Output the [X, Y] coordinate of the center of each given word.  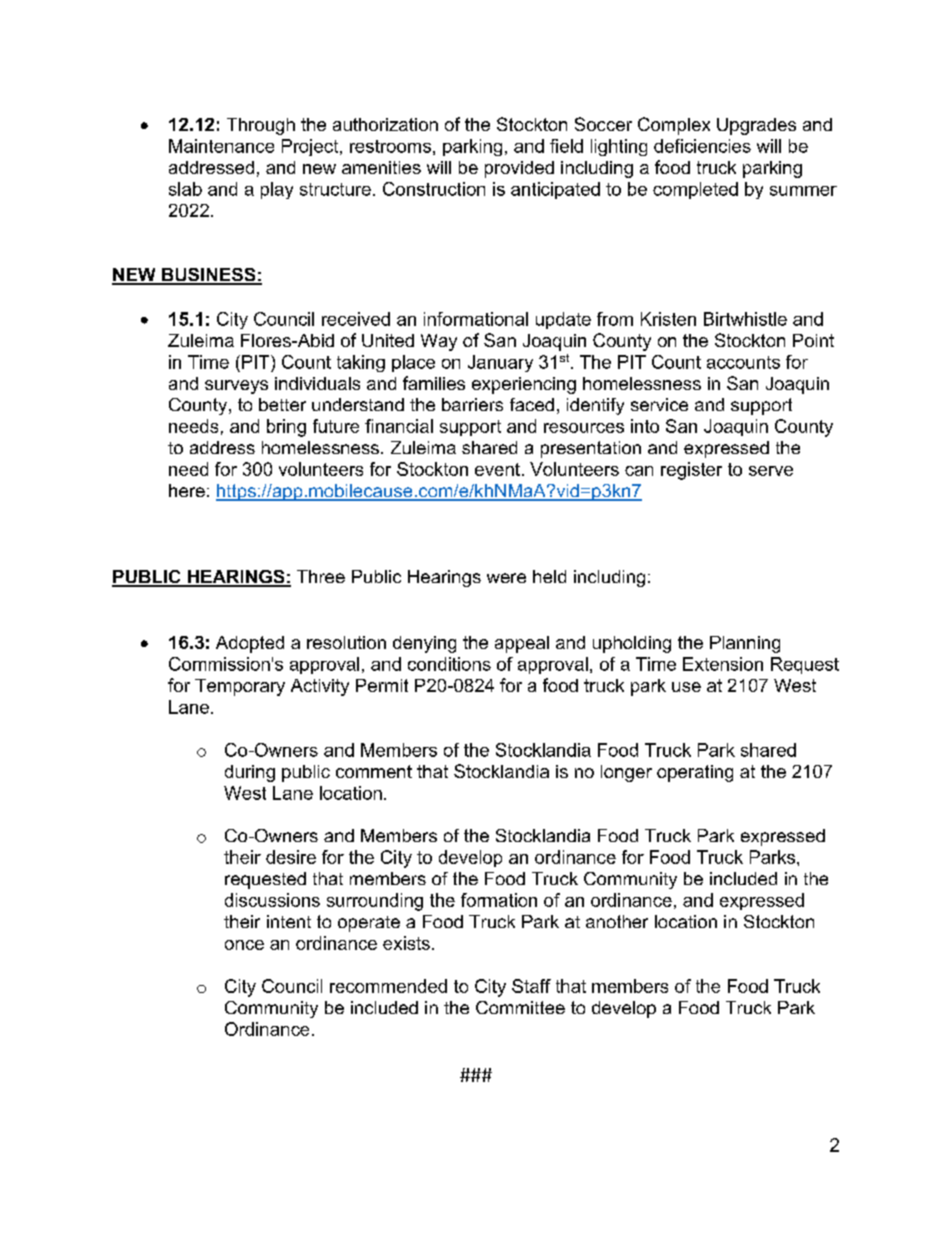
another [617, 921]
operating [695, 773]
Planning [745, 644]
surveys [236, 387]
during [250, 773]
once [244, 945]
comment [374, 771]
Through [261, 126]
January [500, 363]
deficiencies [702, 146]
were [506, 578]
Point [813, 340]
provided [519, 169]
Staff [531, 986]
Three [321, 576]
